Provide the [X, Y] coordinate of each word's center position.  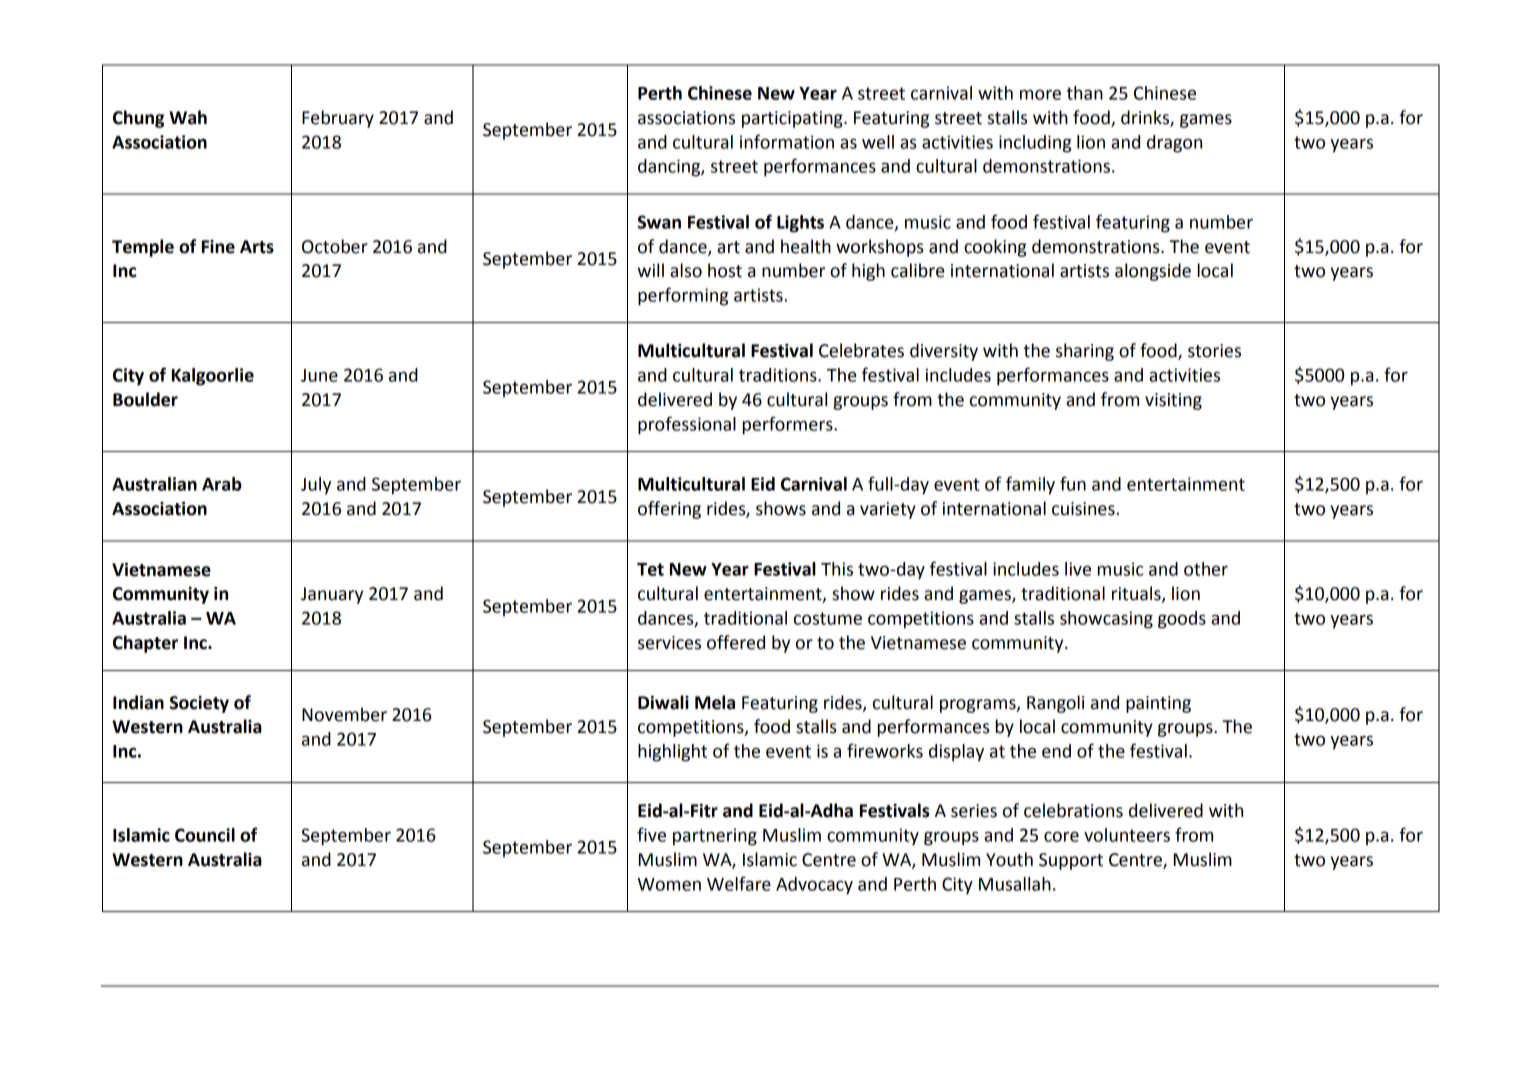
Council [205, 835]
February [338, 119]
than [1085, 93]
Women [669, 884]
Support [1071, 861]
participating [793, 119]
